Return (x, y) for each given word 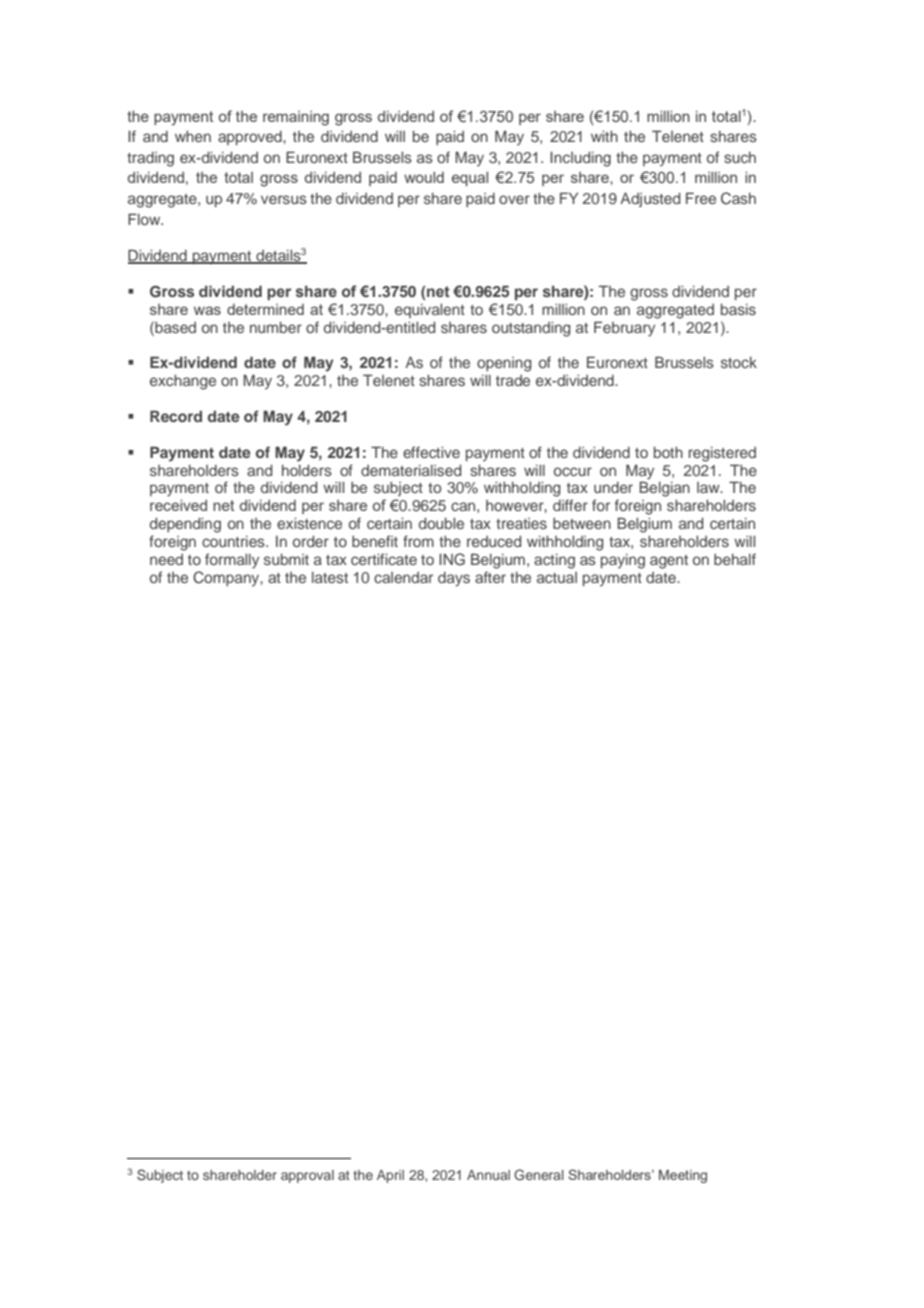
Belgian (664, 489)
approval (307, 1176)
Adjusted (650, 199)
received (178, 505)
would (424, 177)
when (193, 136)
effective (431, 452)
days (454, 579)
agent (669, 562)
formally (232, 561)
